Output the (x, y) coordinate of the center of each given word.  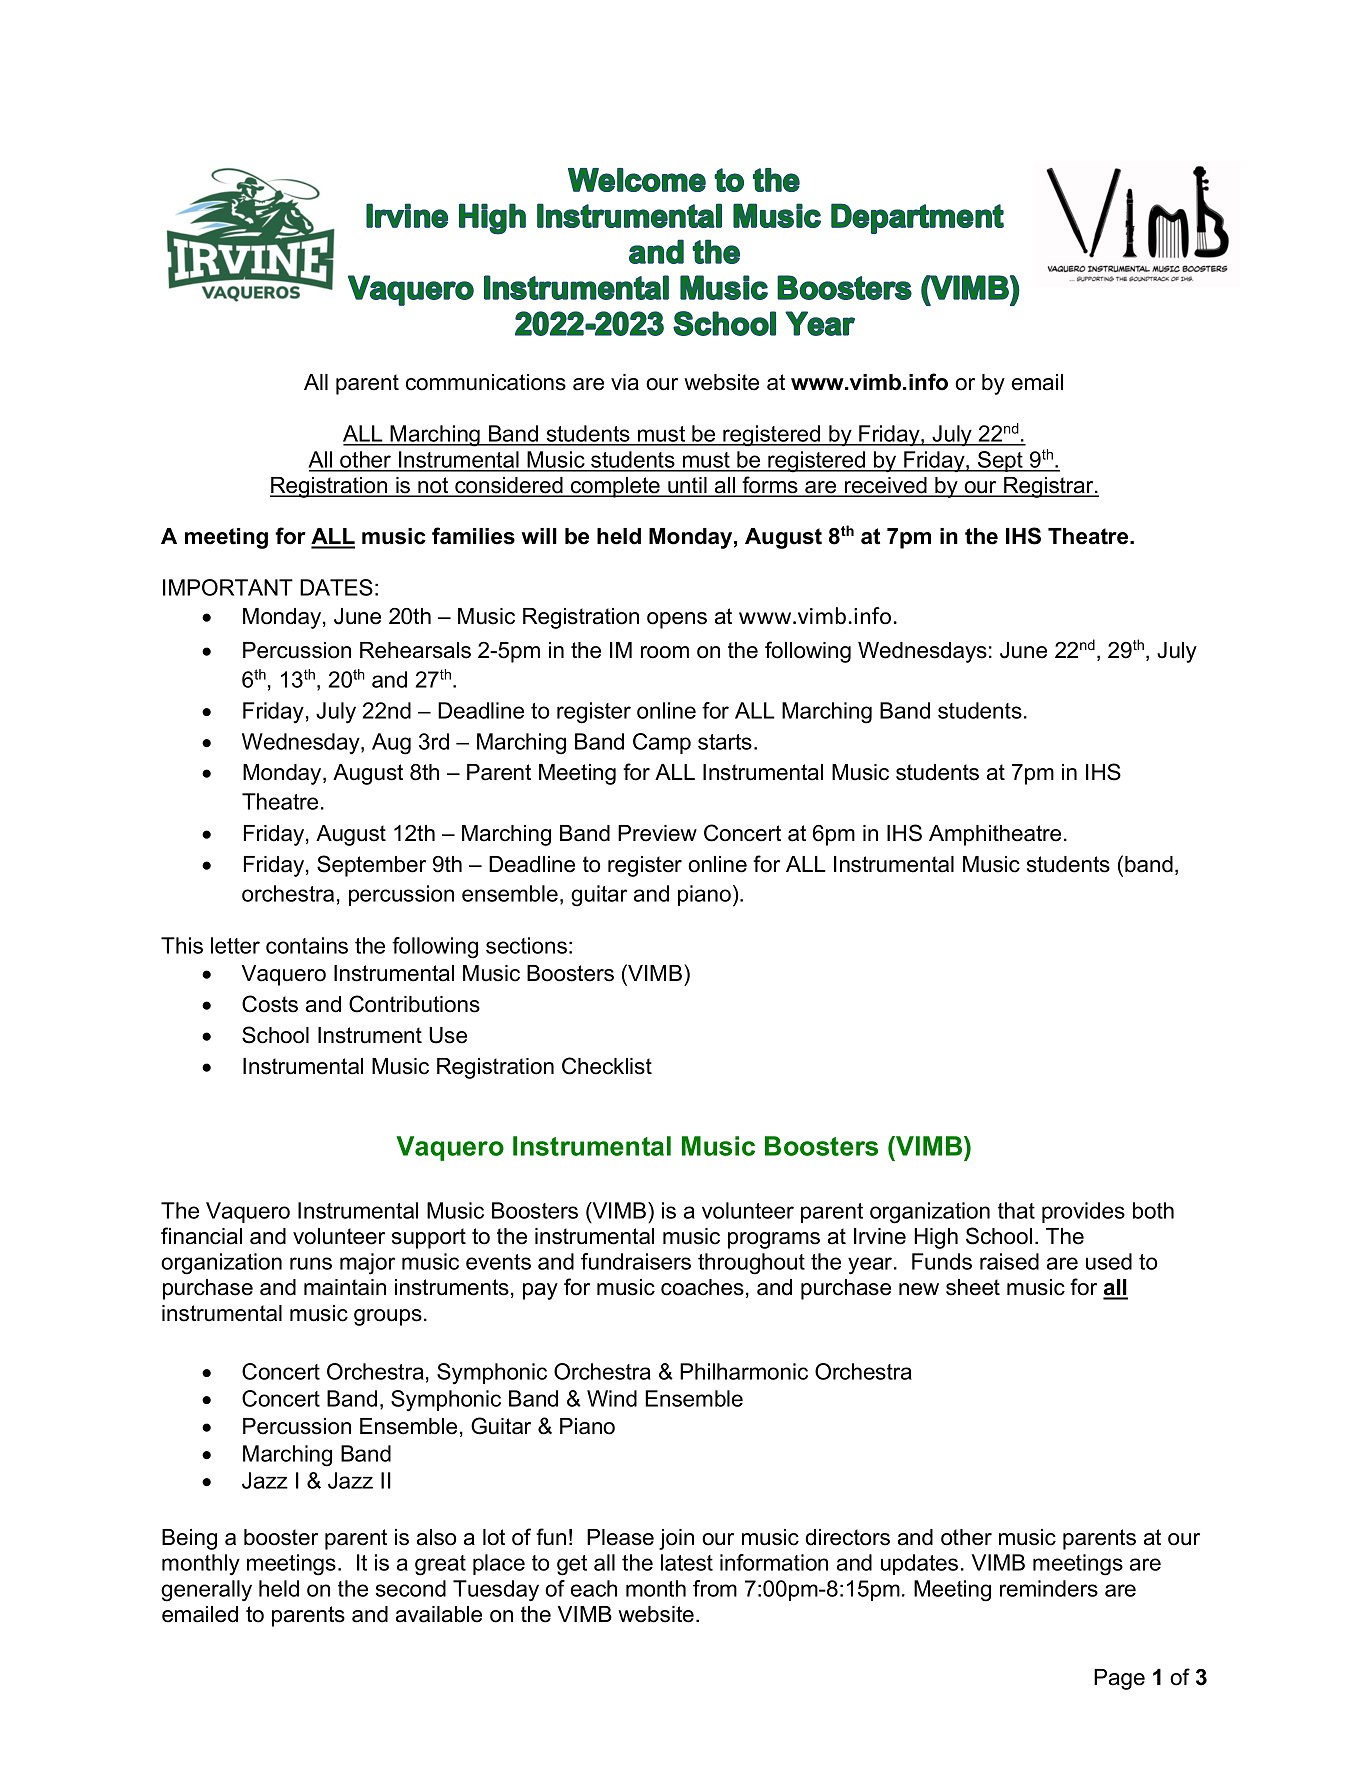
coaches (702, 1287)
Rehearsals (415, 650)
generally (206, 1591)
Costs (270, 1004)
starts (725, 742)
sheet (973, 1287)
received (886, 486)
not (433, 486)
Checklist (607, 1066)
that (1016, 1210)
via (625, 382)
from (715, 1588)
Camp (662, 743)
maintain (345, 1287)
